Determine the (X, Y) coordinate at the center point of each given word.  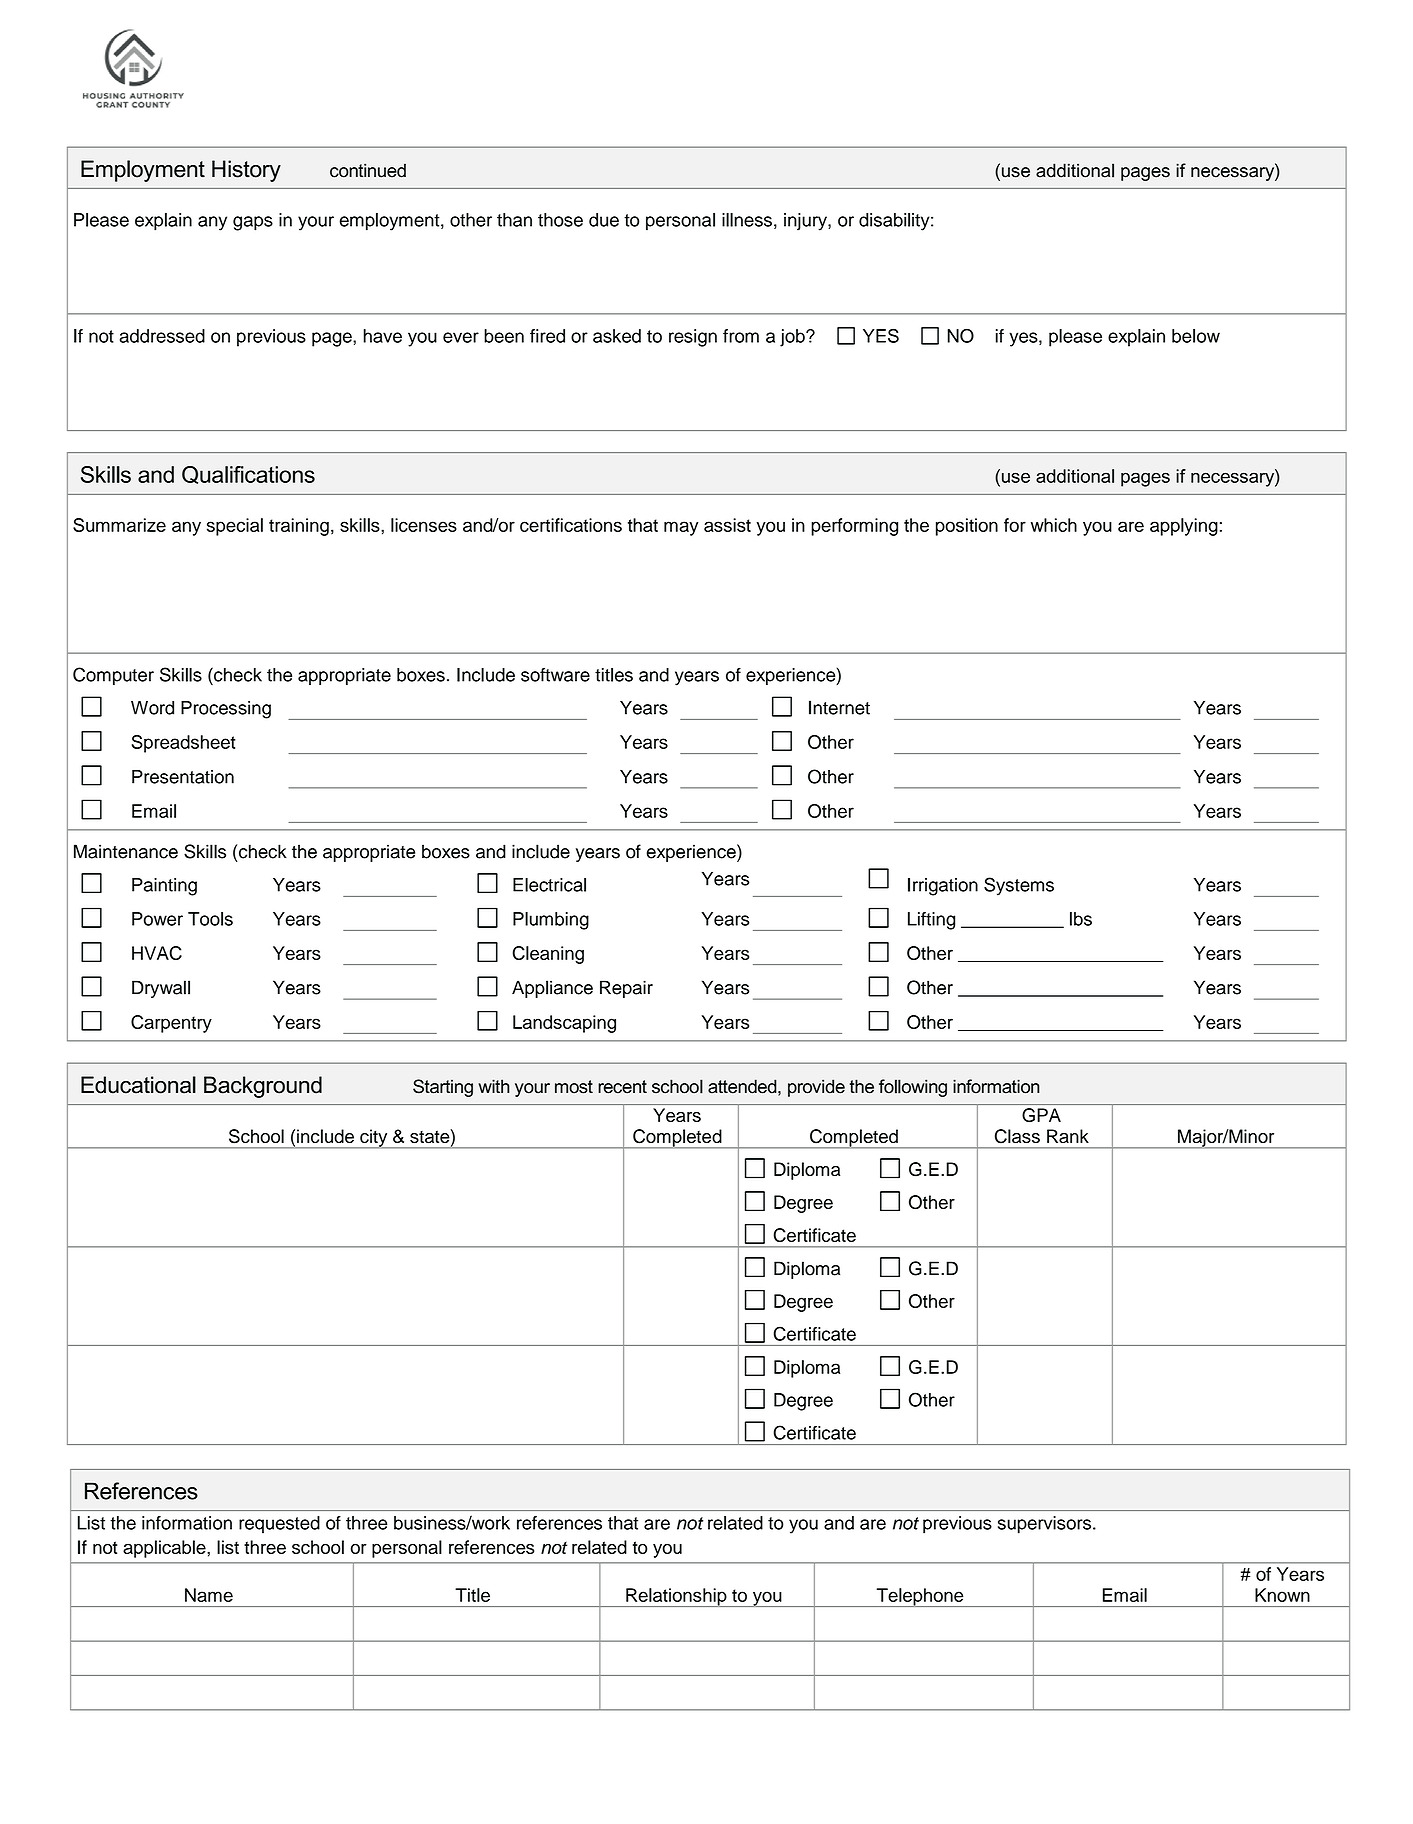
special (235, 527)
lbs (1081, 919)
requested (279, 1525)
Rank (1068, 1136)
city (374, 1139)
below (1196, 336)
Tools (210, 919)
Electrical (549, 885)
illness (747, 220)
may (681, 528)
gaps (253, 223)
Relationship (676, 1597)
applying (1184, 527)
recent (622, 1087)
